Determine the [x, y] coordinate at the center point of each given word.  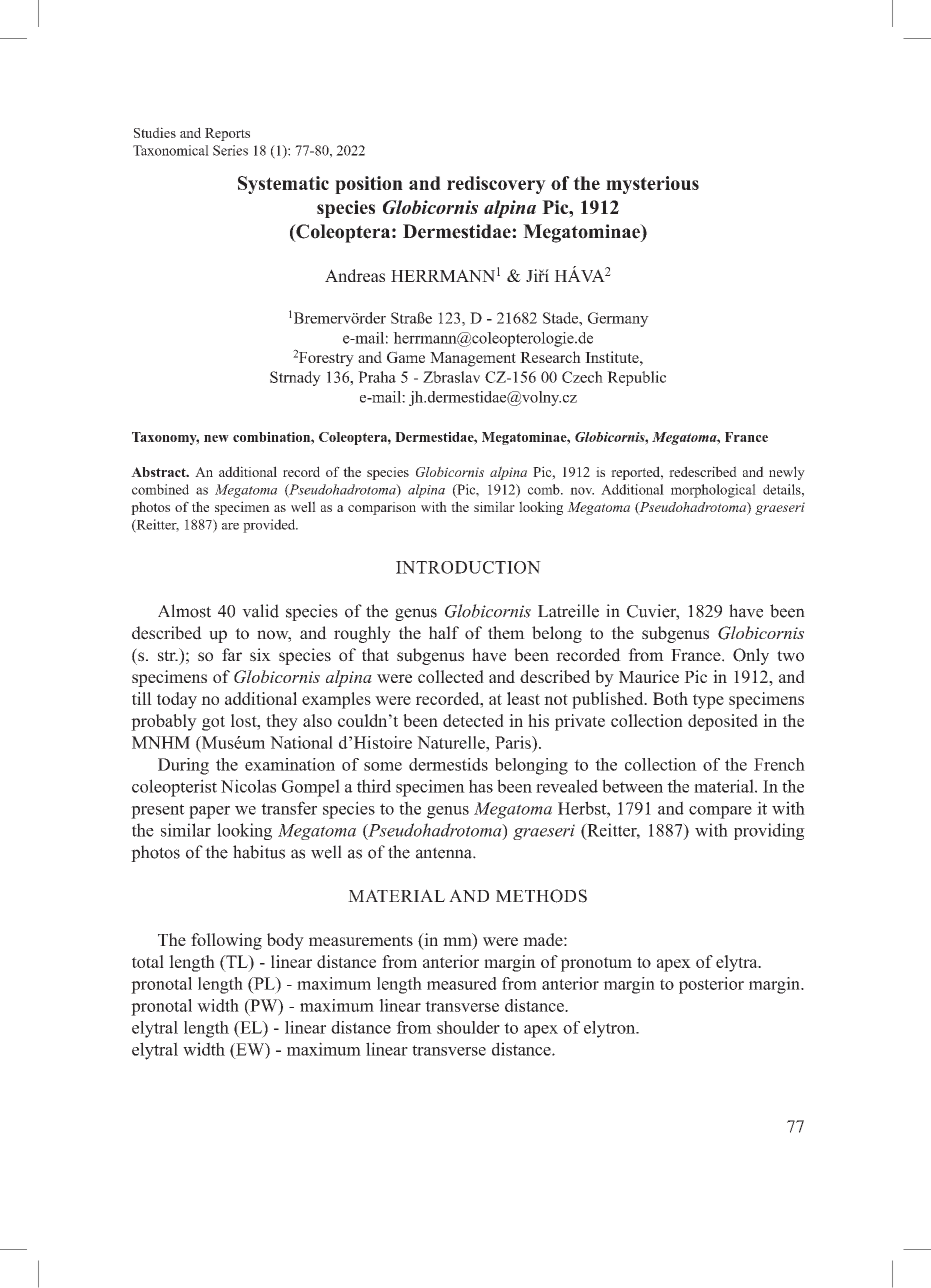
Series [230, 150]
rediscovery [496, 185]
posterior [711, 985]
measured [462, 983]
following [226, 941]
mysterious [652, 185]
